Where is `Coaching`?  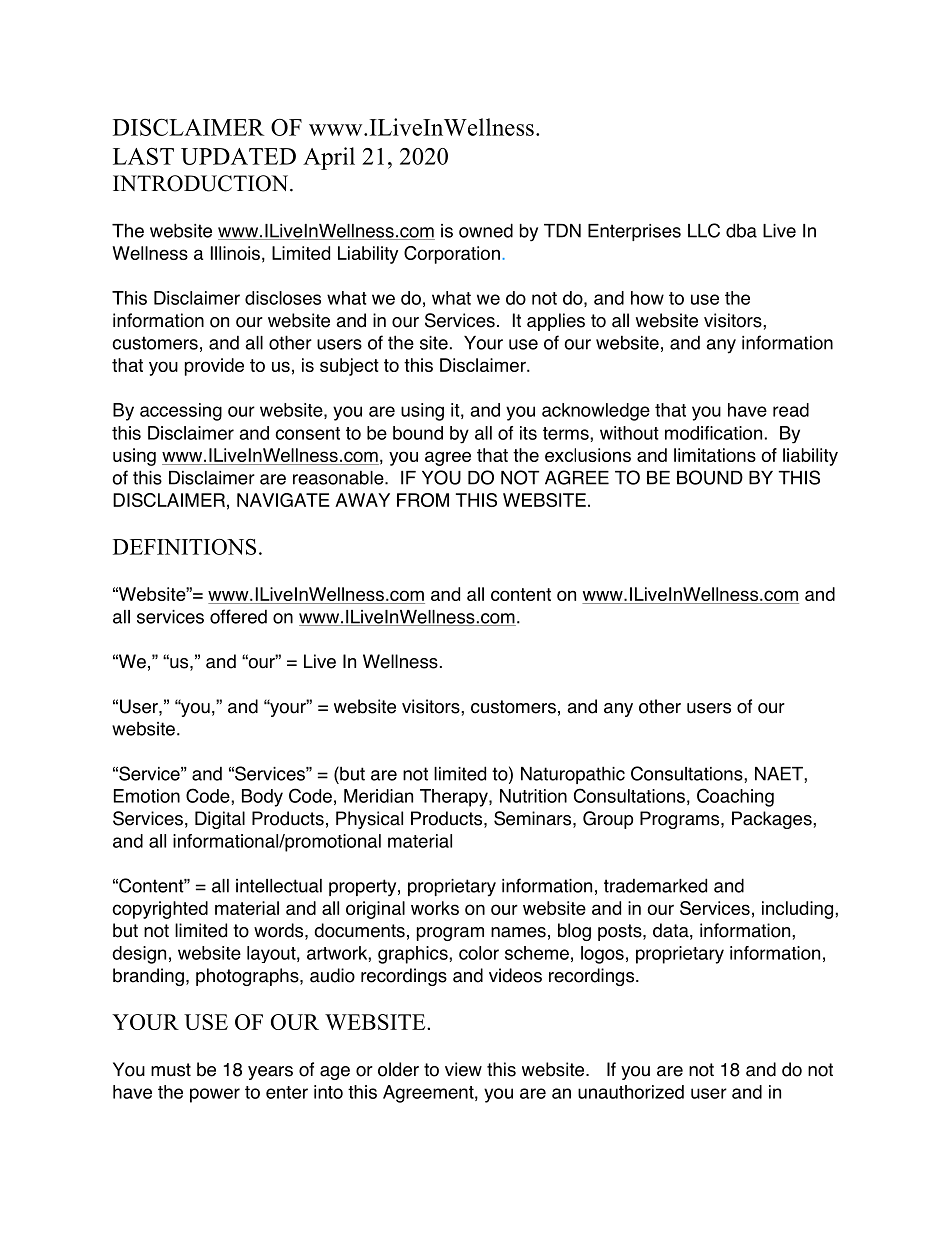 Coaching is located at coordinates (735, 797).
